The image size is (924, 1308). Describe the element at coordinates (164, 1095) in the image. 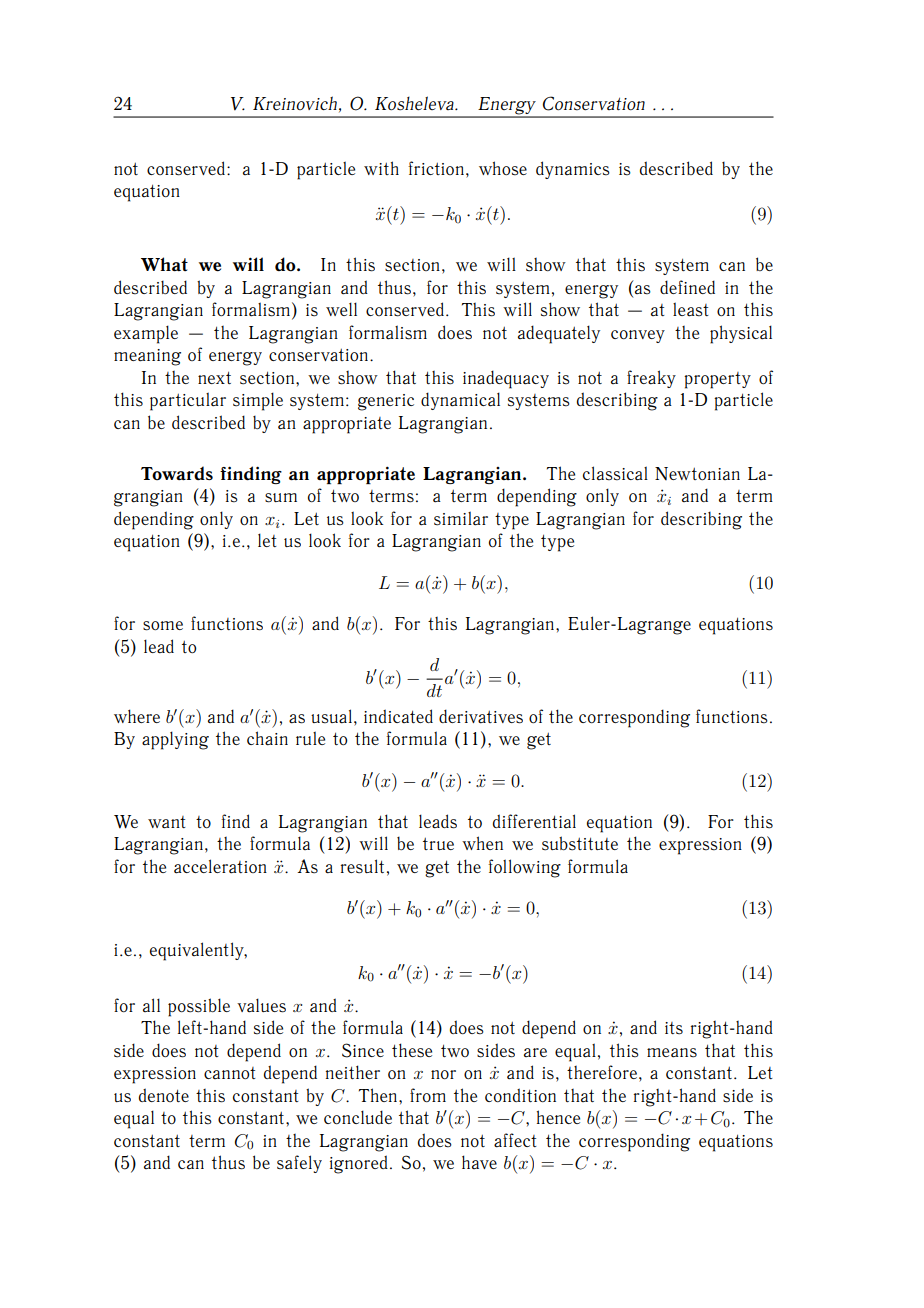

I see `denote` at that location.
